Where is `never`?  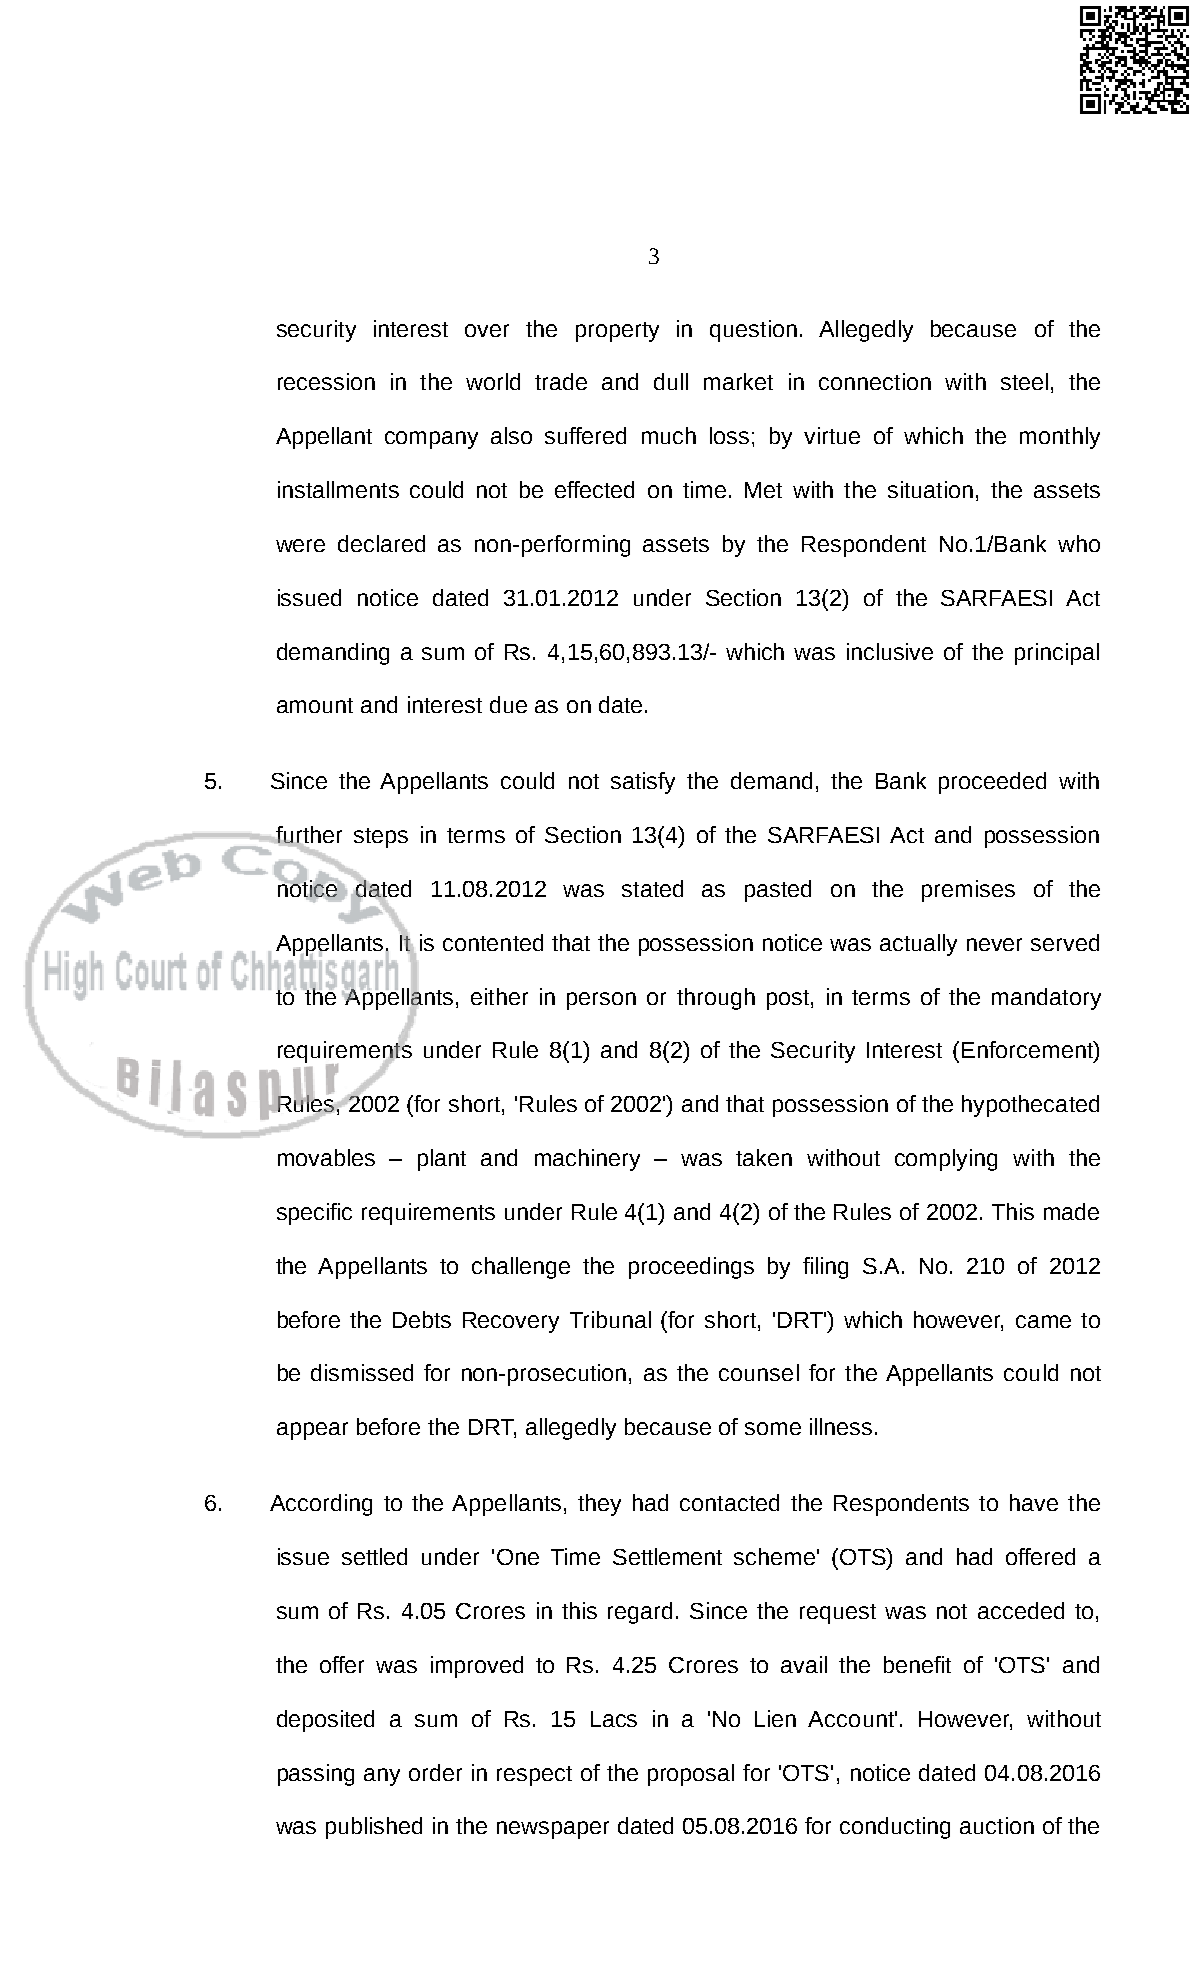
never is located at coordinates (994, 944).
